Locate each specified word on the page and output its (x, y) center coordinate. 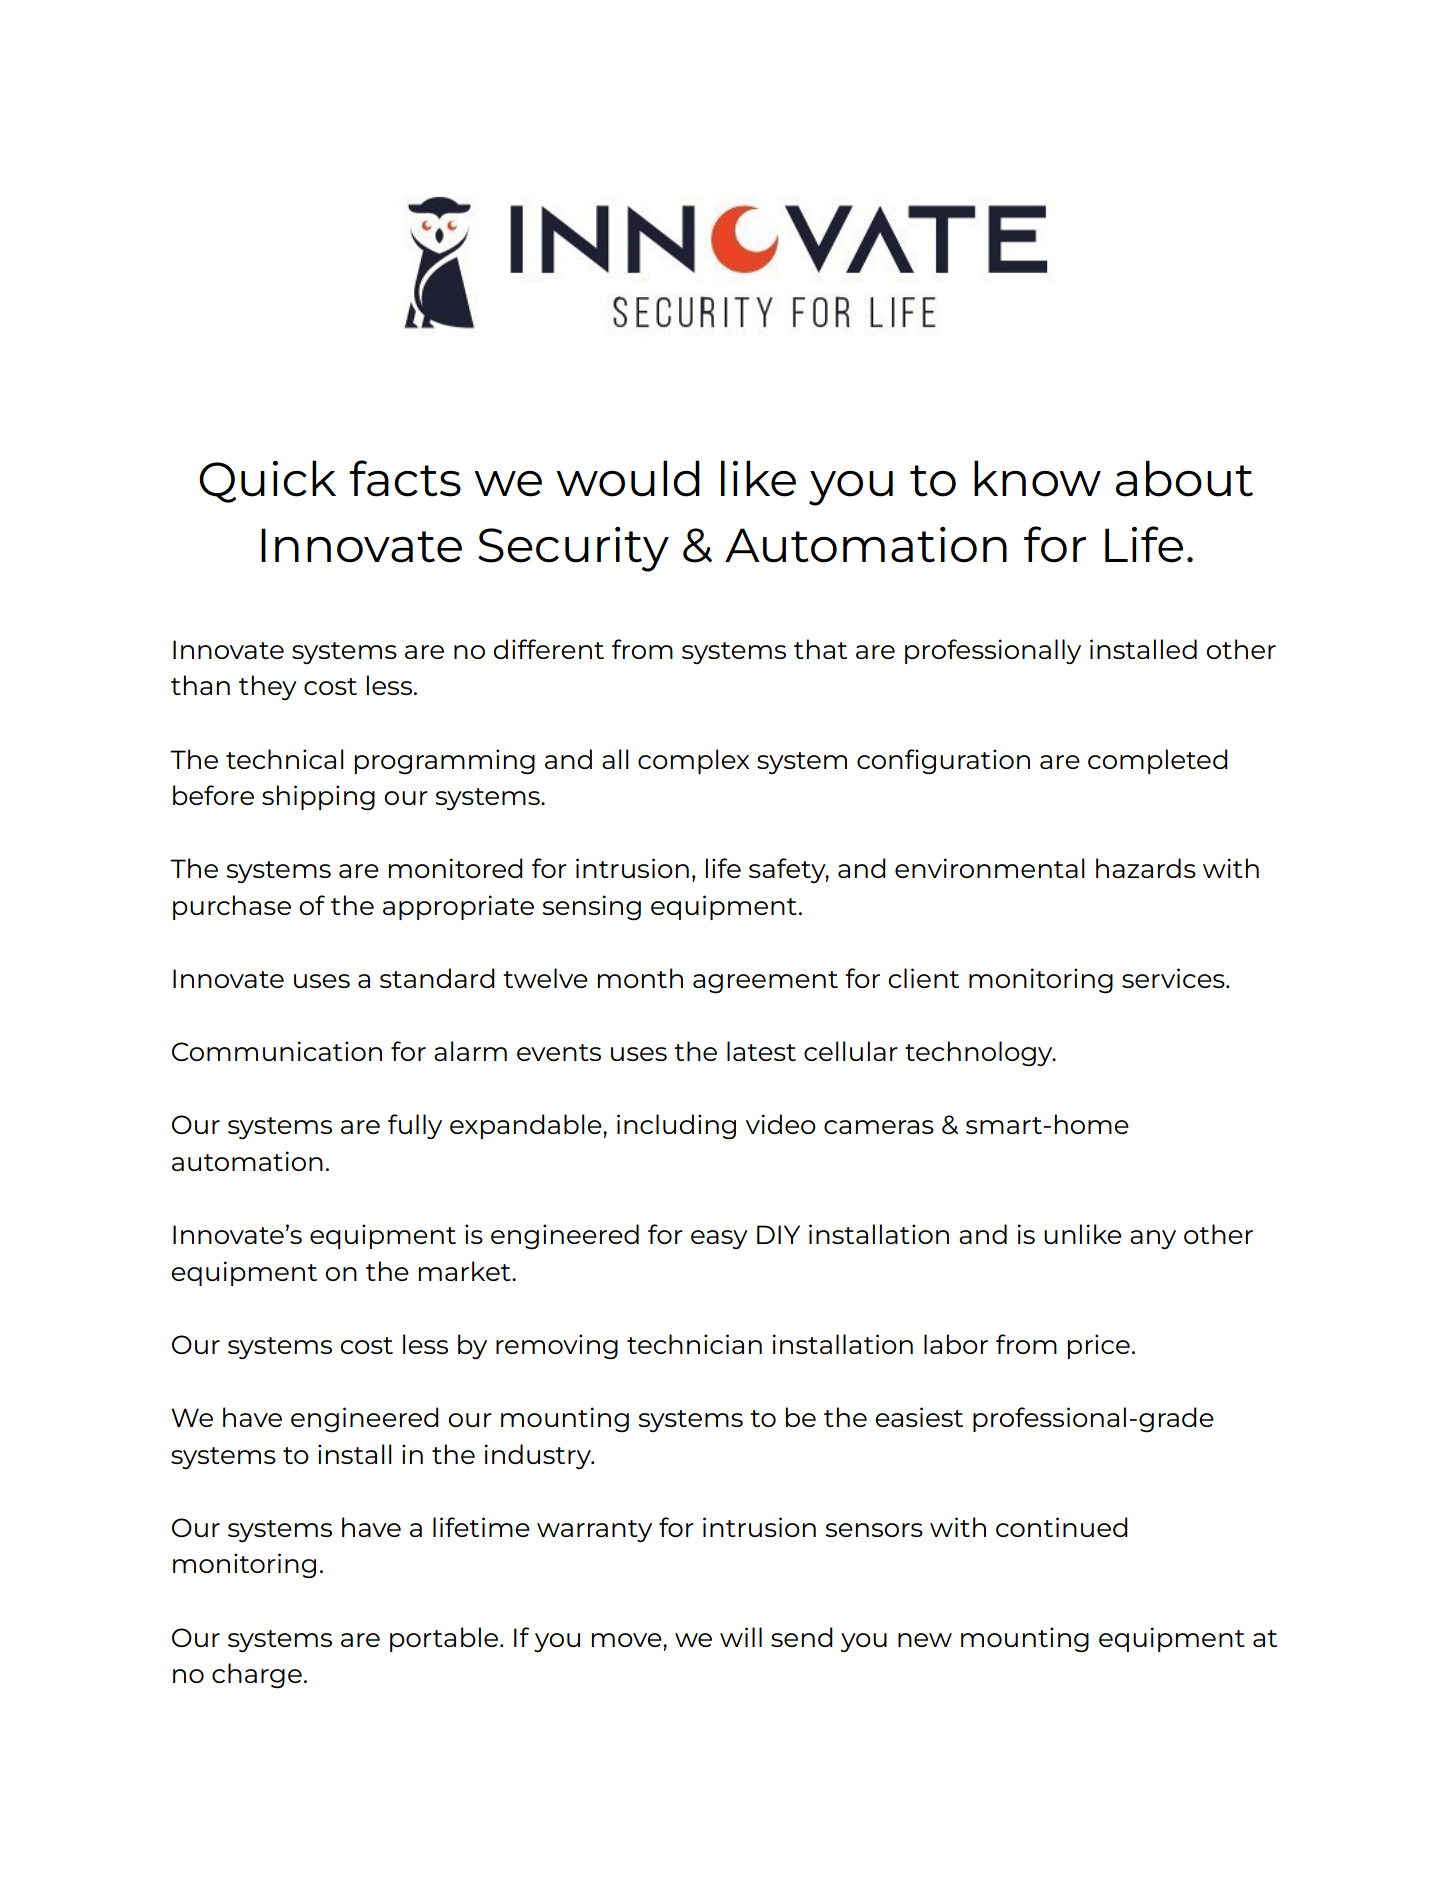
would (628, 478)
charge (257, 1676)
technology (980, 1053)
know (1037, 478)
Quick (267, 481)
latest (761, 1051)
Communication (277, 1051)
